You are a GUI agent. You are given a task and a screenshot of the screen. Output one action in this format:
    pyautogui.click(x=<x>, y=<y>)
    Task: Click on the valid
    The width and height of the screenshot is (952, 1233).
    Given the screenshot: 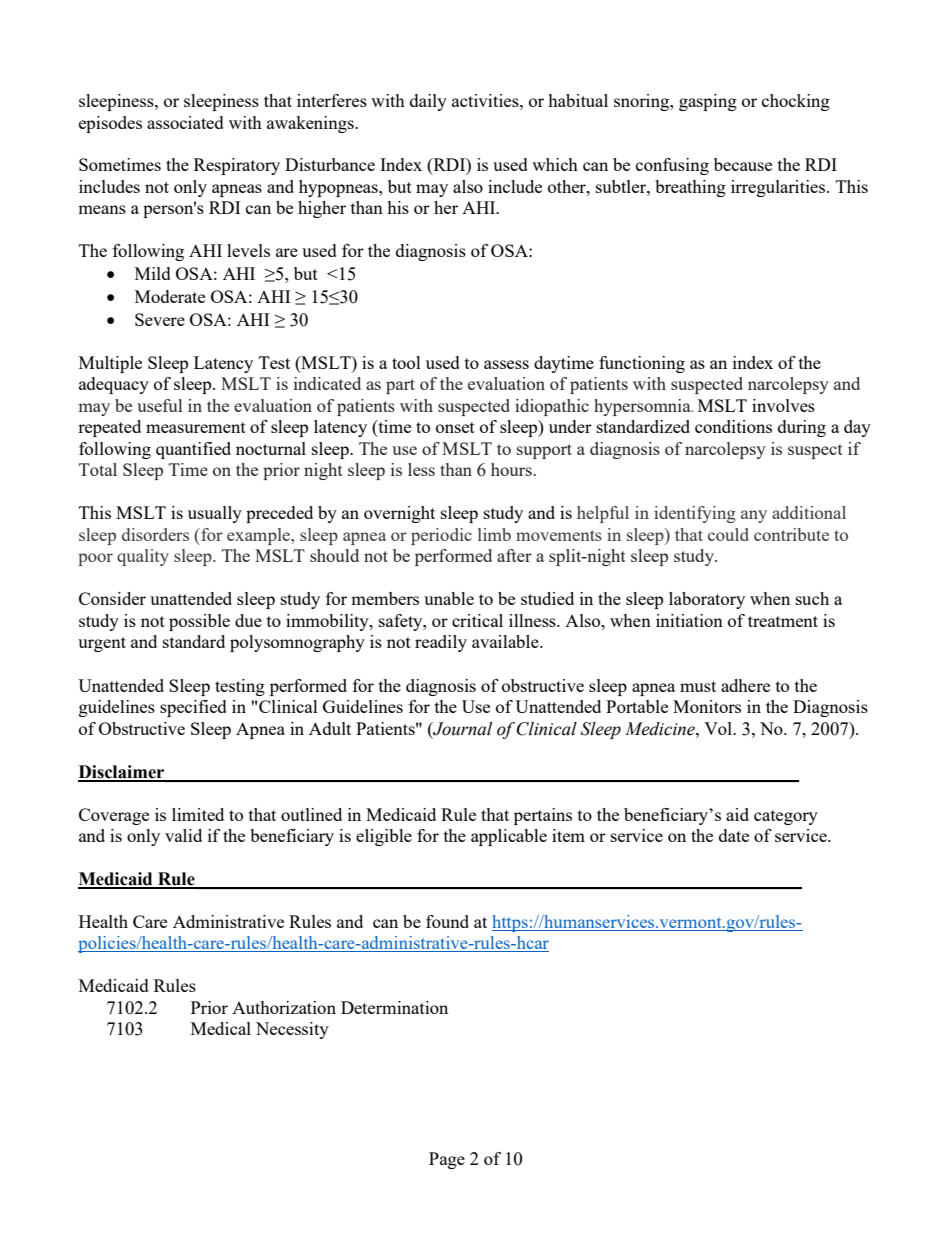 What is the action you would take?
    pyautogui.click(x=183, y=835)
